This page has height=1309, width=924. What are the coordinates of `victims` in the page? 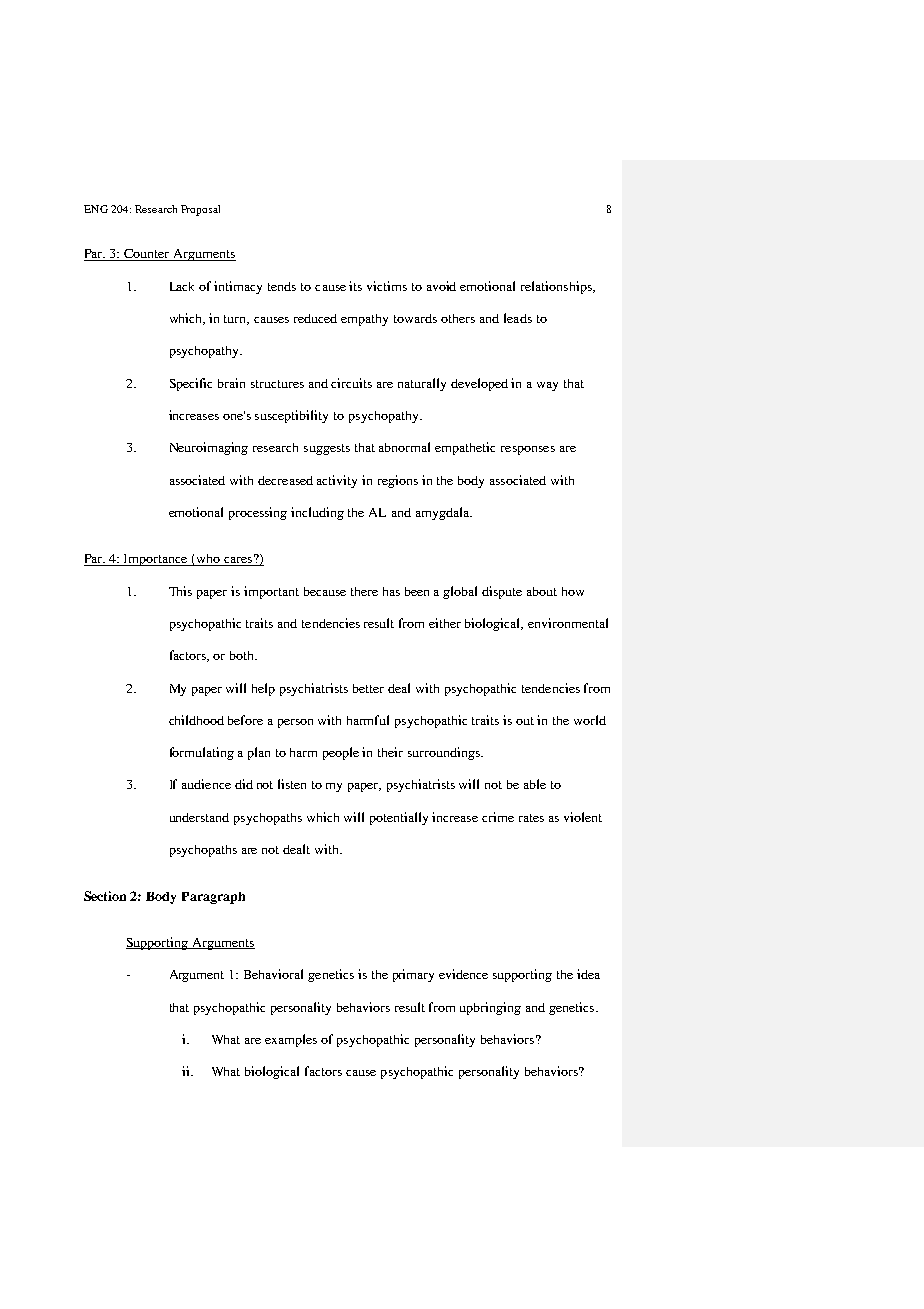 It's located at (387, 286).
